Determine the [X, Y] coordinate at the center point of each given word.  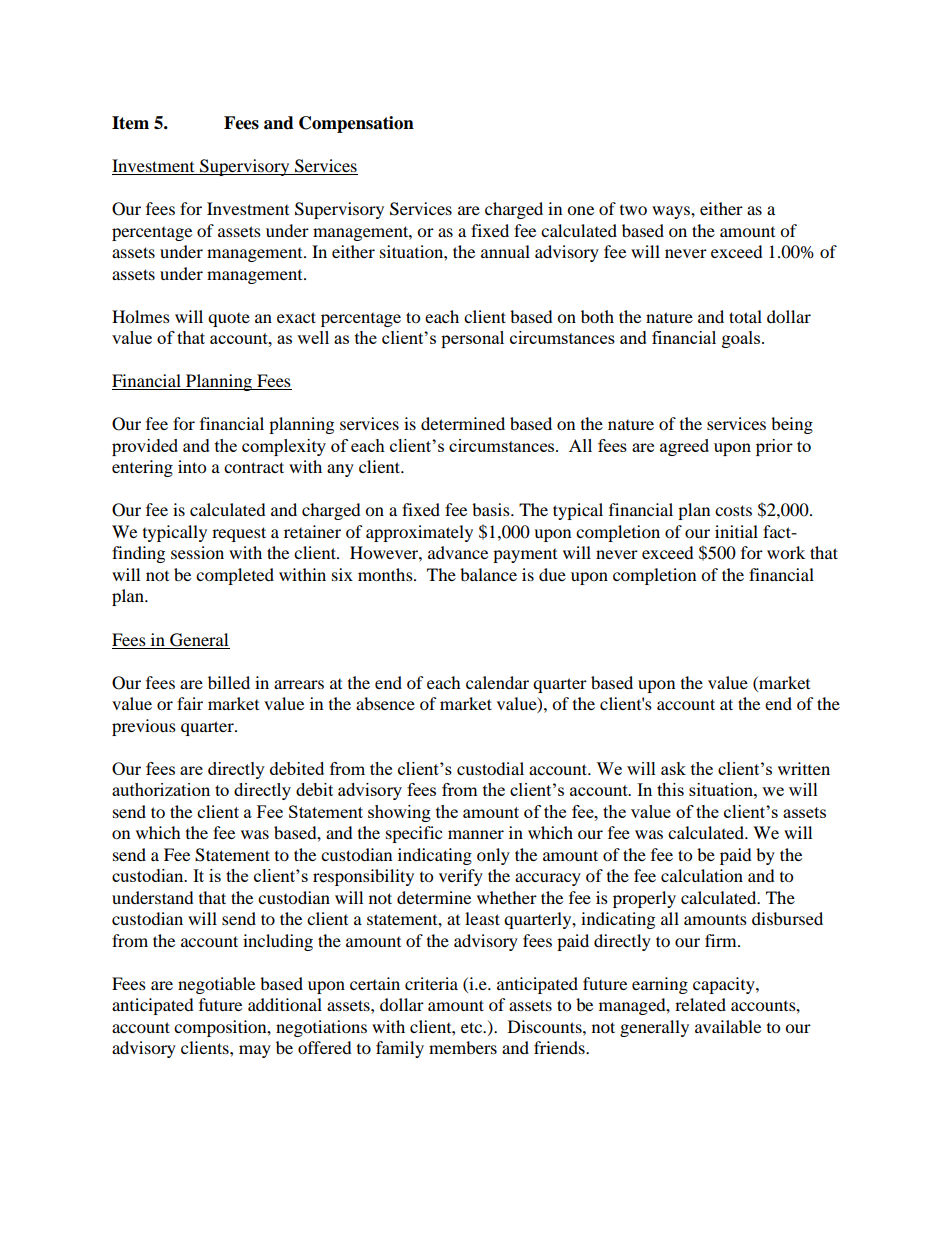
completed [235, 576]
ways [672, 212]
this [670, 789]
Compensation [356, 124]
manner [476, 834]
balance [488, 574]
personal [472, 339]
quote [229, 320]
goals [741, 339]
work [786, 552]
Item [130, 123]
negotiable [216, 985]
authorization [161, 789]
